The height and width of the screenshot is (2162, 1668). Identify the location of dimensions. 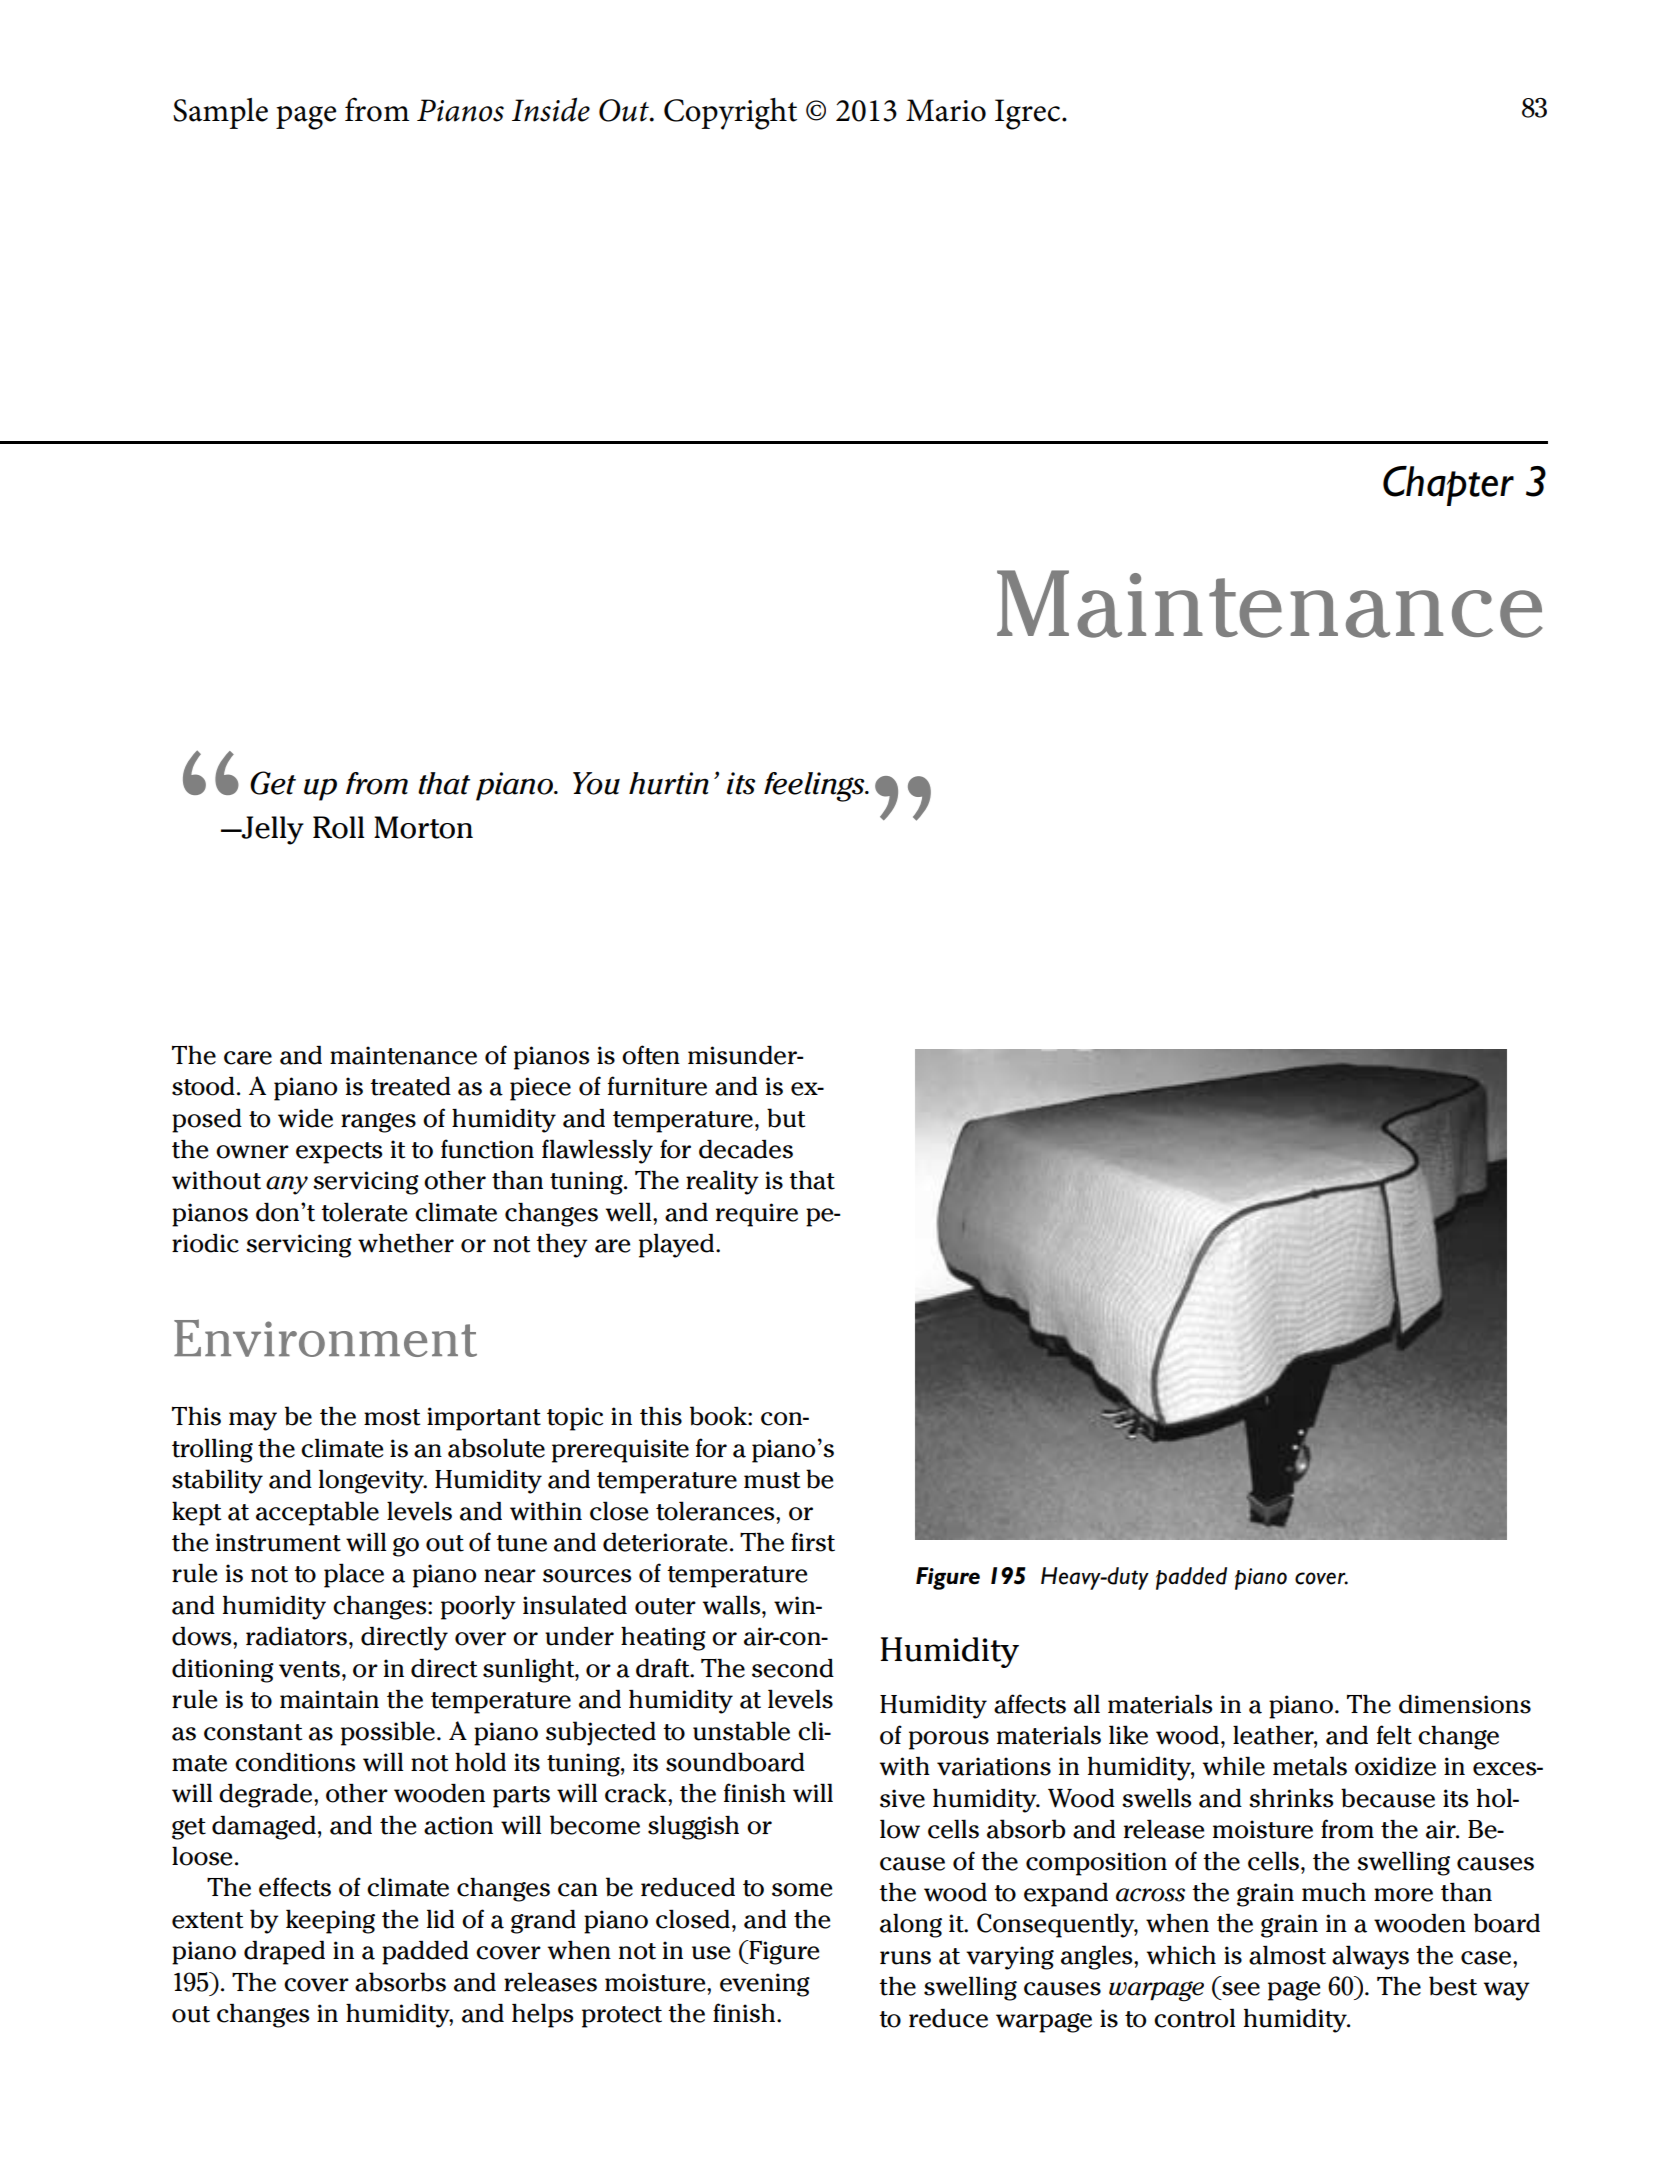
(1465, 1704).
